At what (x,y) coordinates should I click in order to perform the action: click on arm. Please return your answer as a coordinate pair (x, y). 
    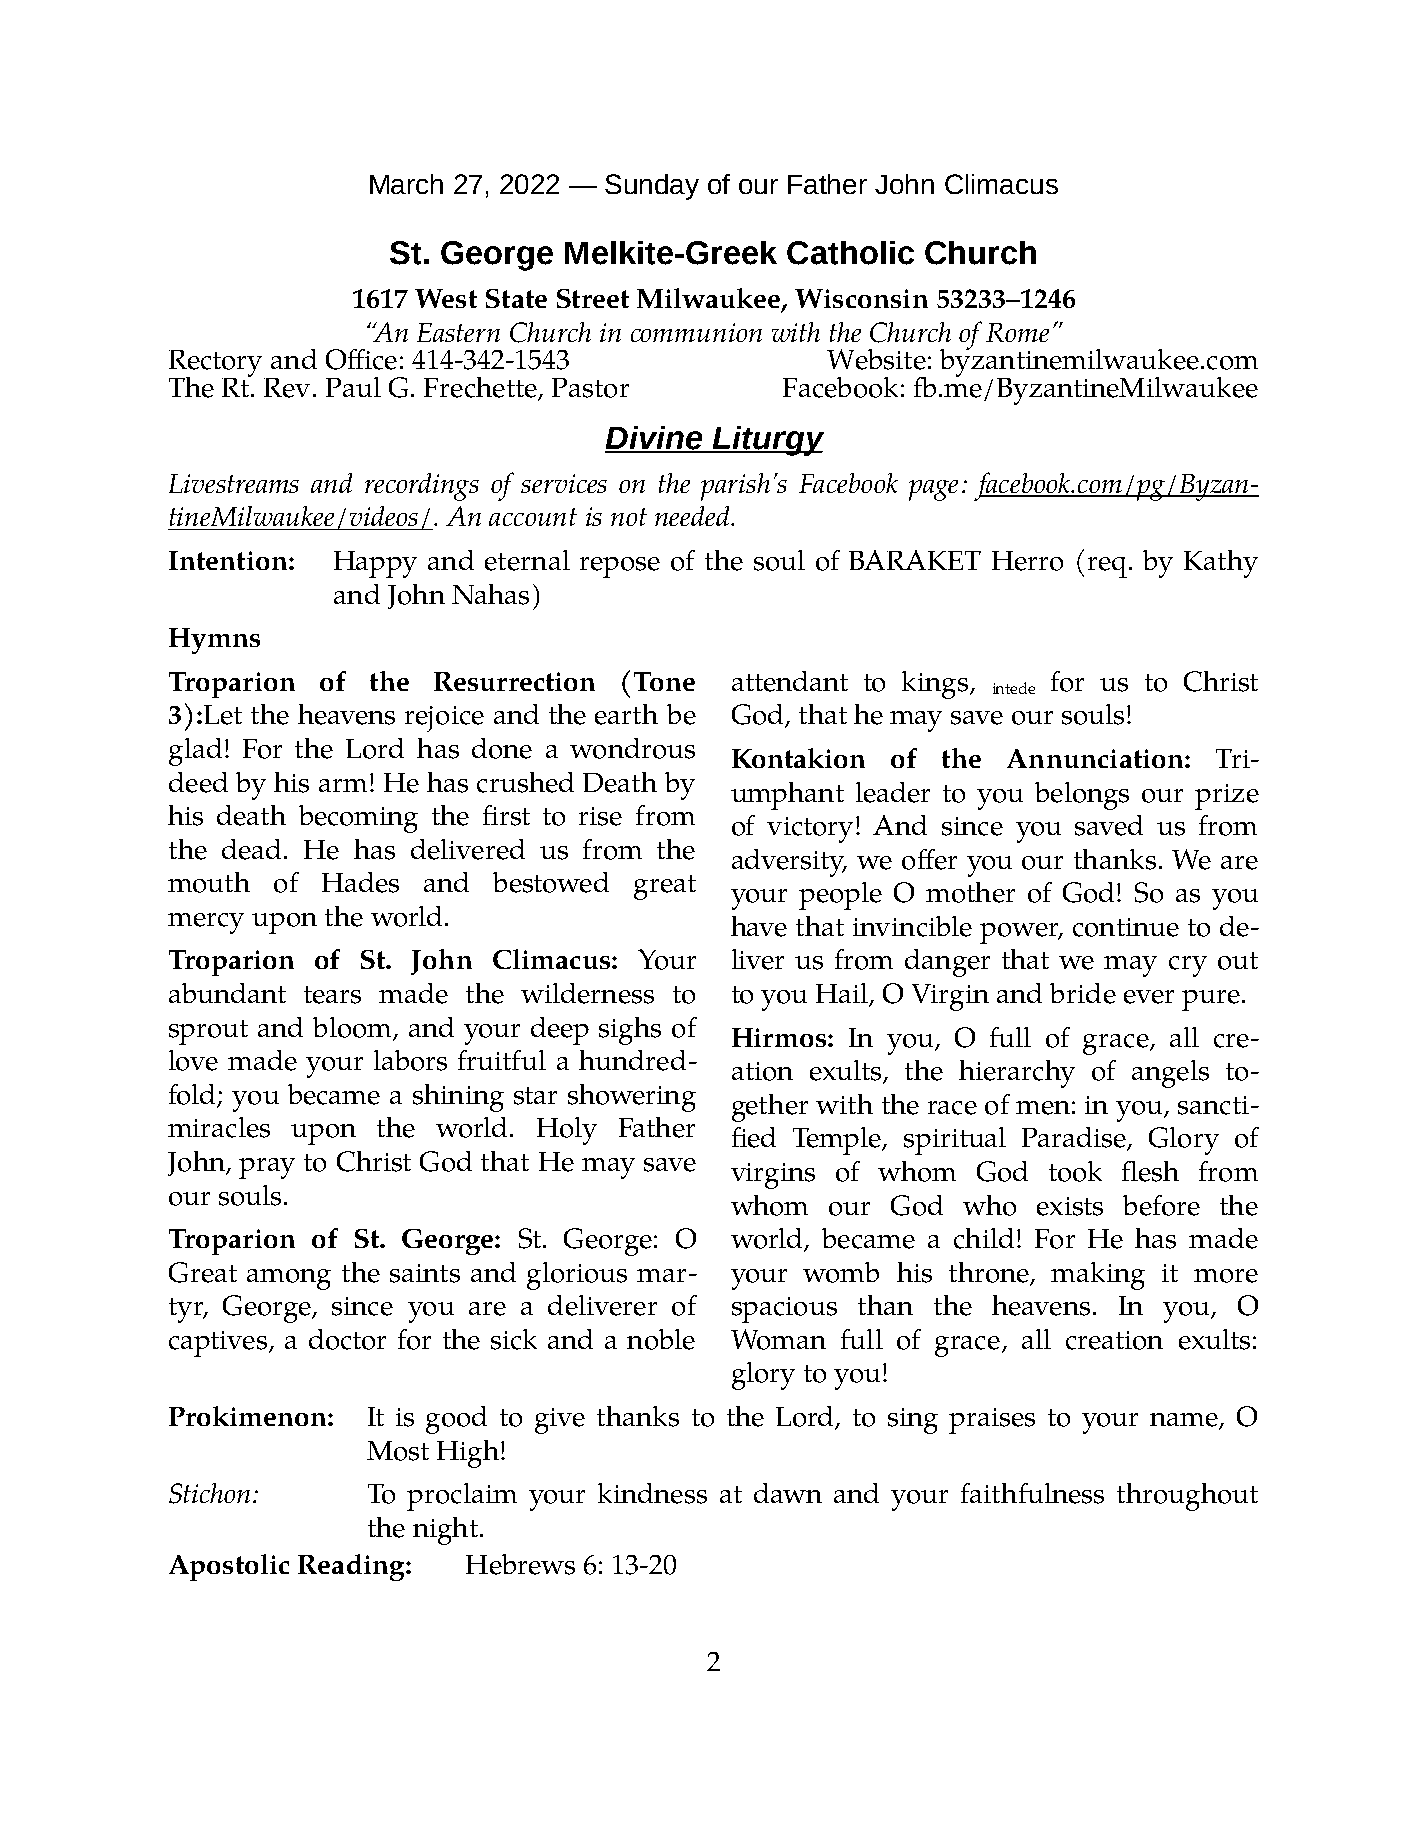
    Looking at the image, I should click on (343, 785).
